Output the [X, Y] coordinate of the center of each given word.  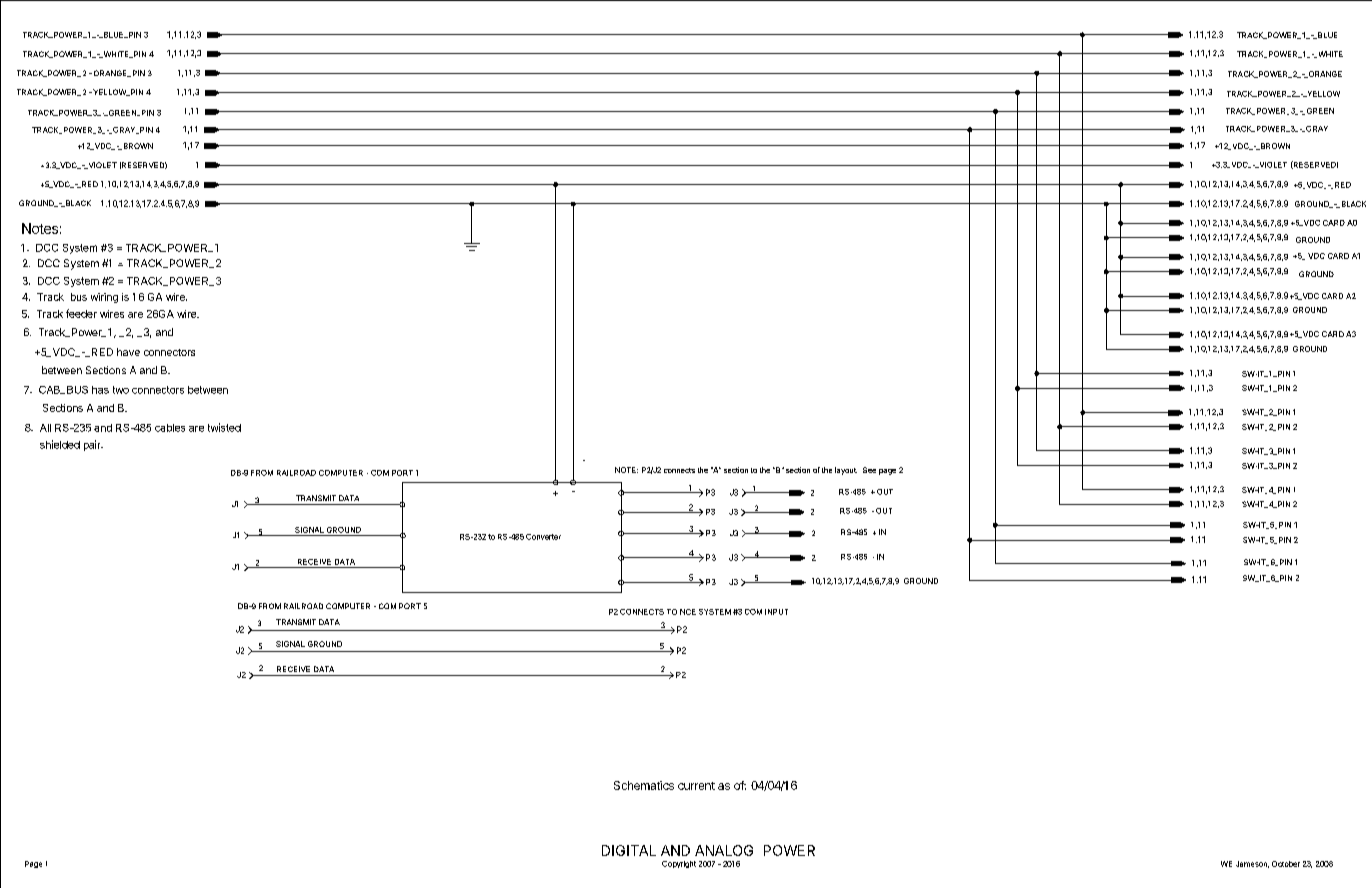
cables [170, 428]
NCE [688, 612]
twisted [224, 427]
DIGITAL [629, 850]
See [869, 470]
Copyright [679, 864]
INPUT [776, 612]
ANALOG [724, 850]
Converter [543, 537]
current [696, 786]
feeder [81, 313]
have [128, 352]
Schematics [644, 785]
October [1286, 864]
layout [846, 471]
